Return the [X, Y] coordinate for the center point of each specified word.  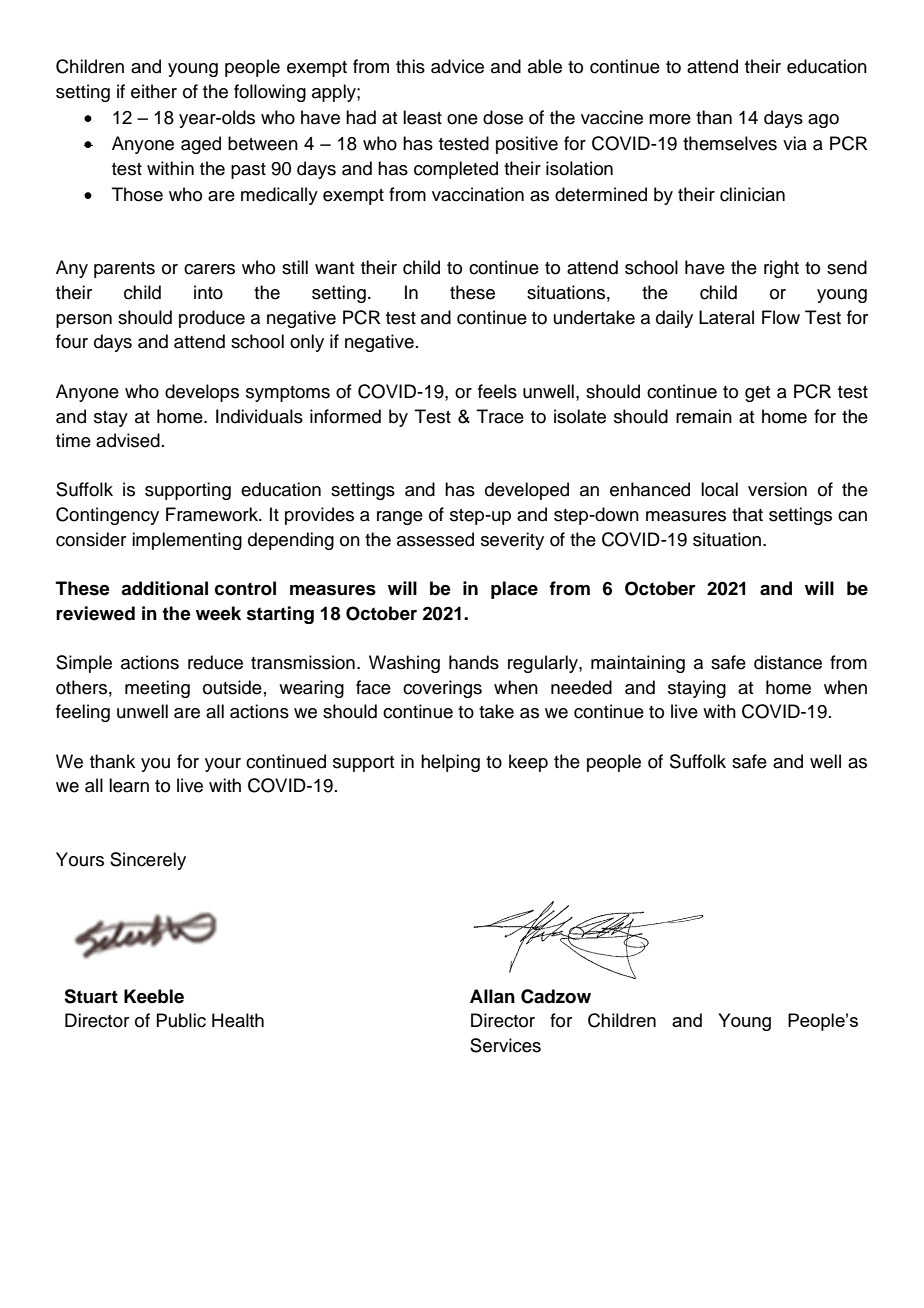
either [154, 91]
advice [457, 66]
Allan [492, 996]
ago [823, 121]
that [747, 514]
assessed [435, 539]
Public [181, 1020]
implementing [187, 541]
